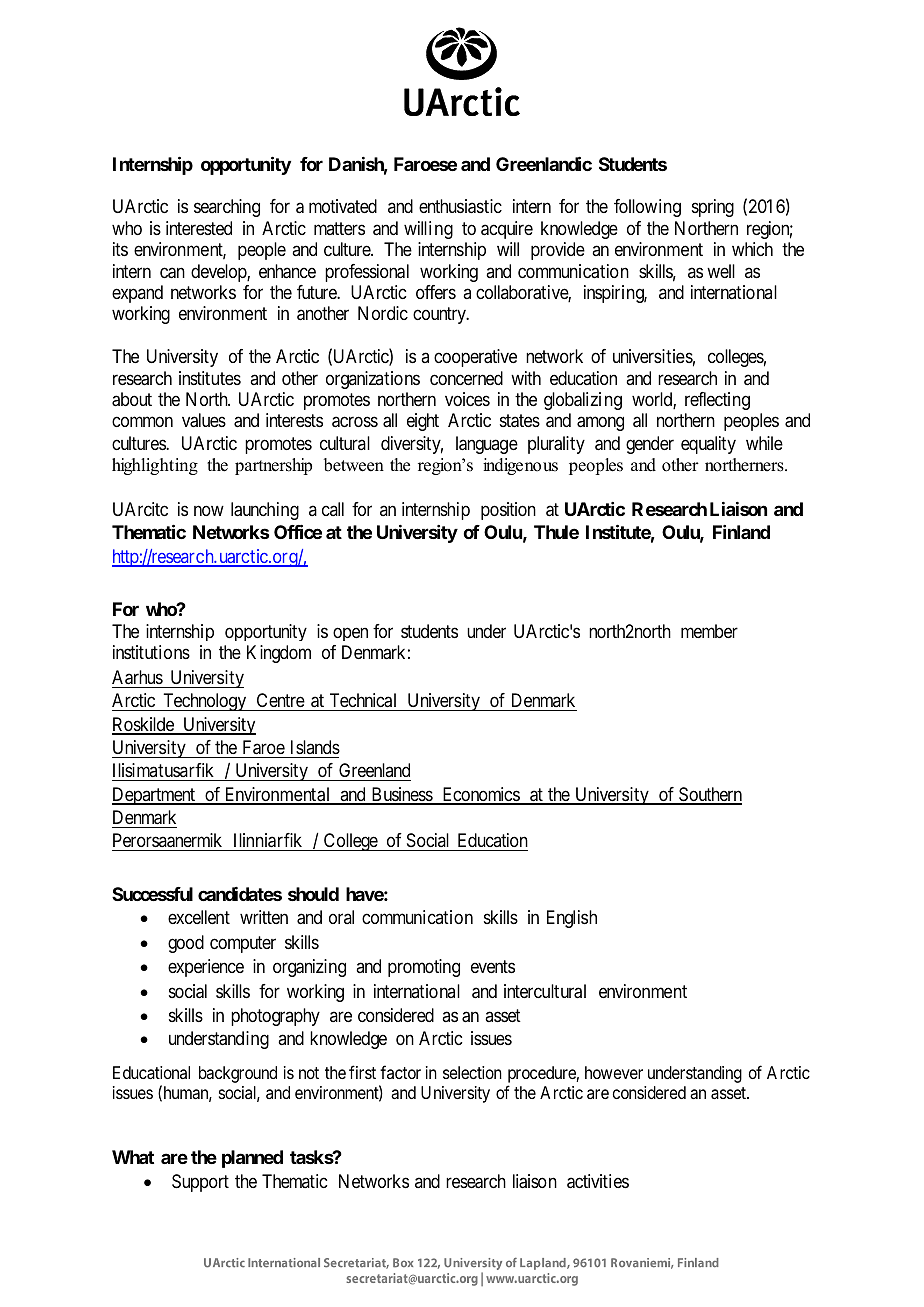 This screenshot has height=1307, width=924. I want to click on Successful, so click(152, 894).
